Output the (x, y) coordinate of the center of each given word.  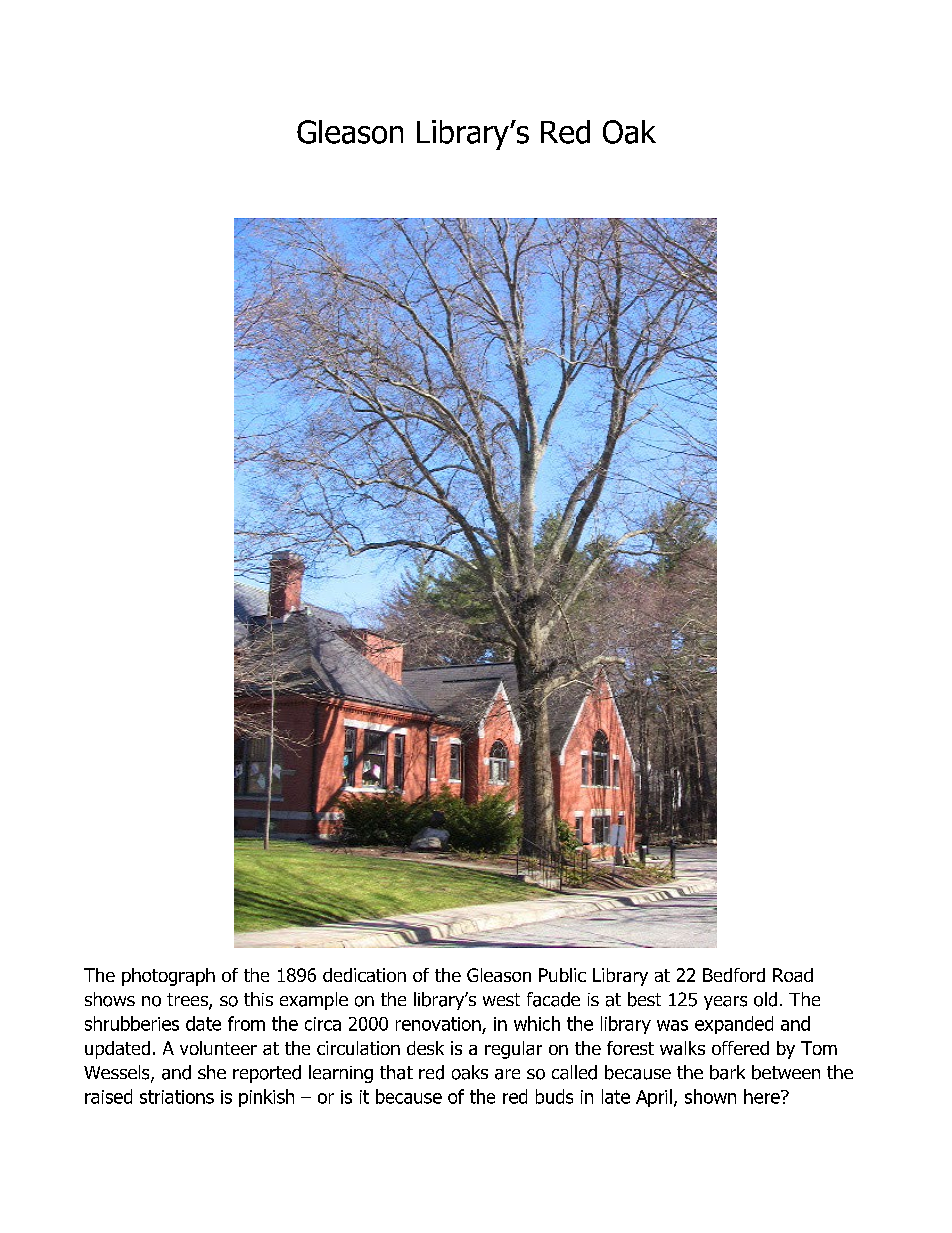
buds (554, 1096)
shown (710, 1096)
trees (188, 1001)
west (501, 999)
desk (425, 1048)
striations (177, 1097)
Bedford (734, 975)
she (212, 1072)
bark (727, 1072)
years (725, 1003)
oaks (470, 1072)
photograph (168, 977)
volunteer (218, 1048)
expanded (734, 1025)
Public (562, 975)
